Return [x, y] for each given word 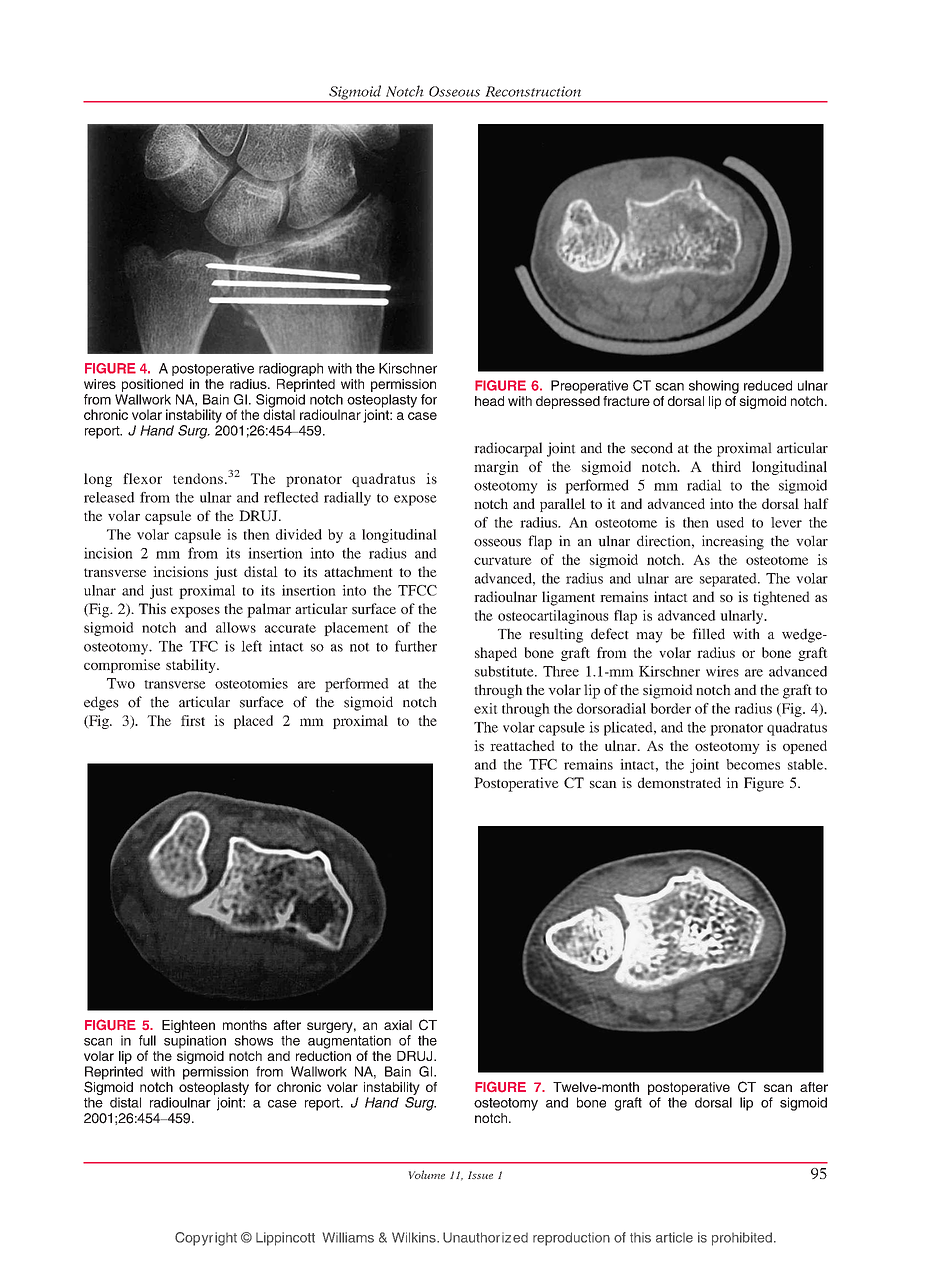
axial [398, 1025]
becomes [753, 764]
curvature [503, 560]
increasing [733, 542]
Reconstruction [533, 91]
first [193, 720]
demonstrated [679, 782]
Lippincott [285, 1239]
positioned [152, 385]
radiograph [291, 370]
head [489, 401]
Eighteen [188, 1026]
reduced [768, 385]
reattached [522, 745]
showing [714, 387]
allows [236, 627]
